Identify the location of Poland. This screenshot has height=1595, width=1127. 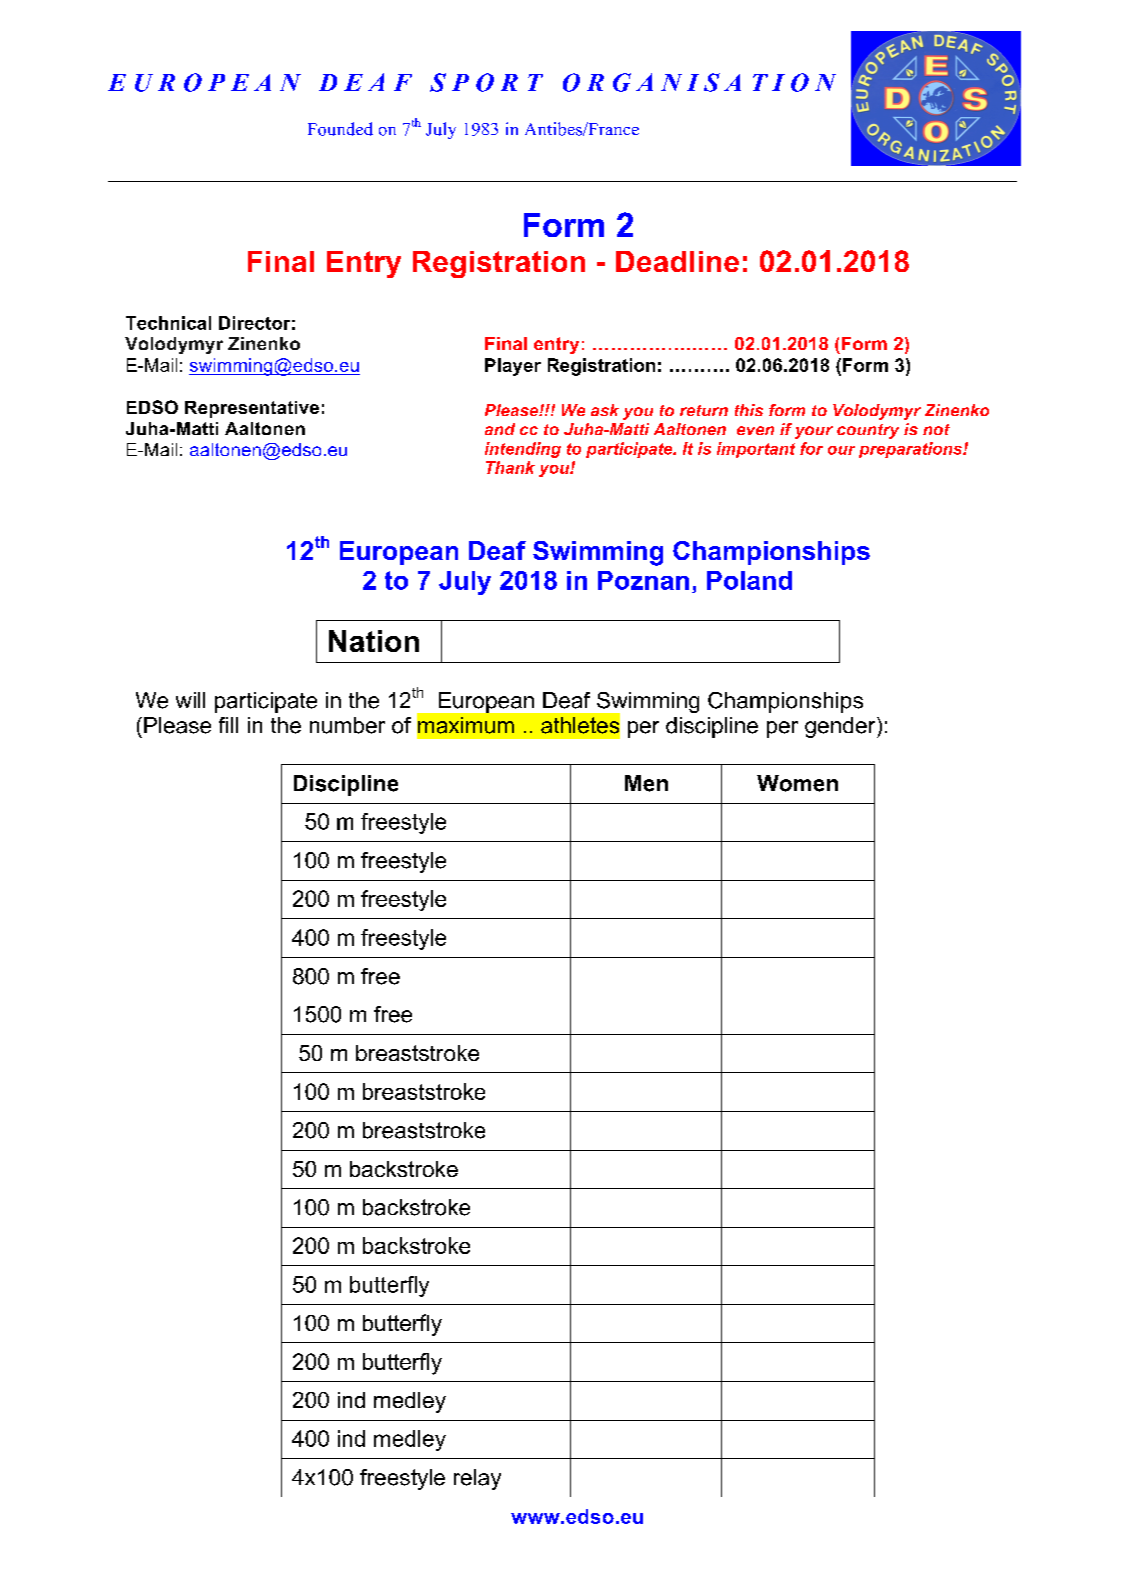
(749, 580).
